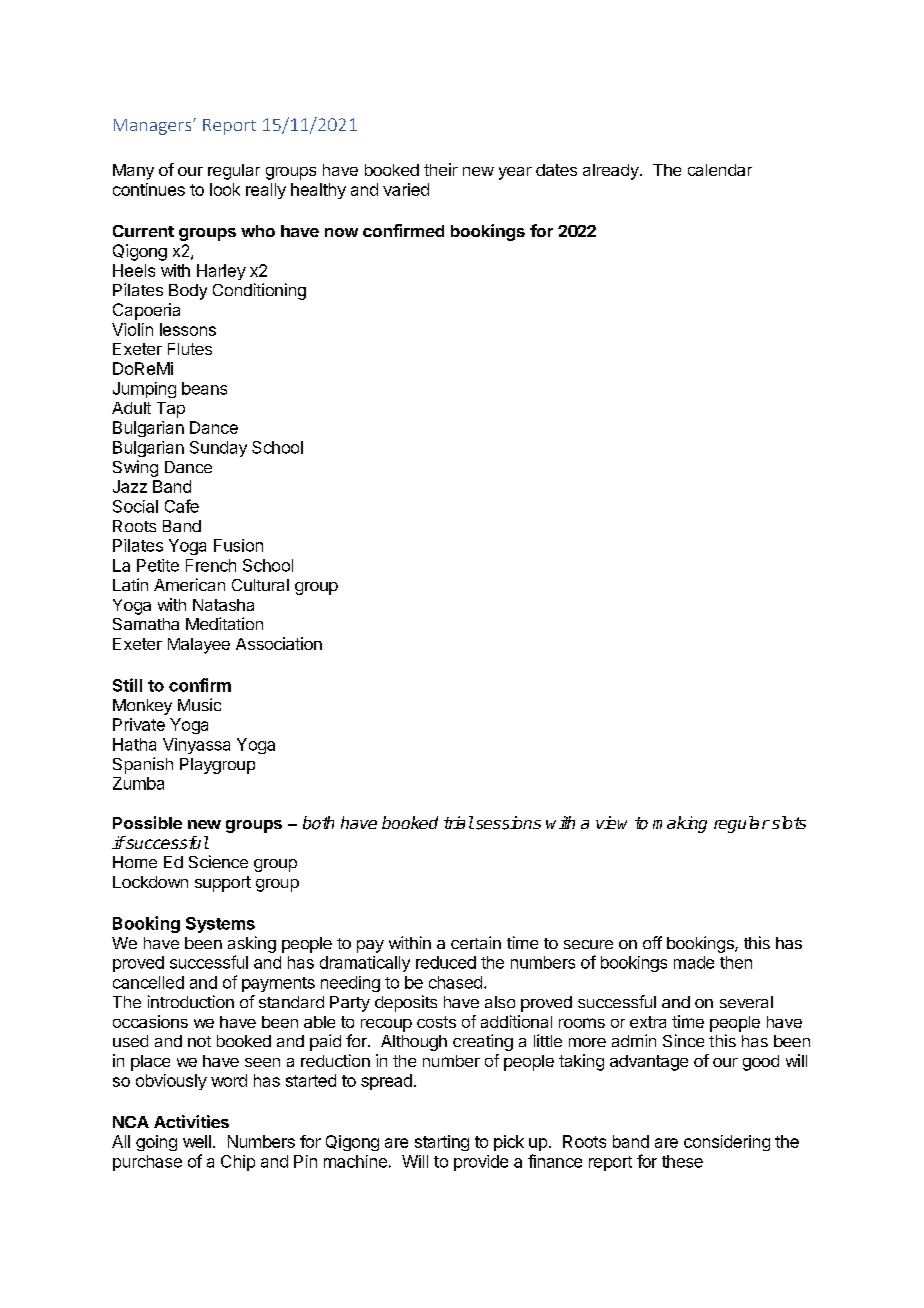 The height and width of the image is (1308, 924). What do you see at coordinates (225, 189) in the image?
I see `look` at bounding box center [225, 189].
